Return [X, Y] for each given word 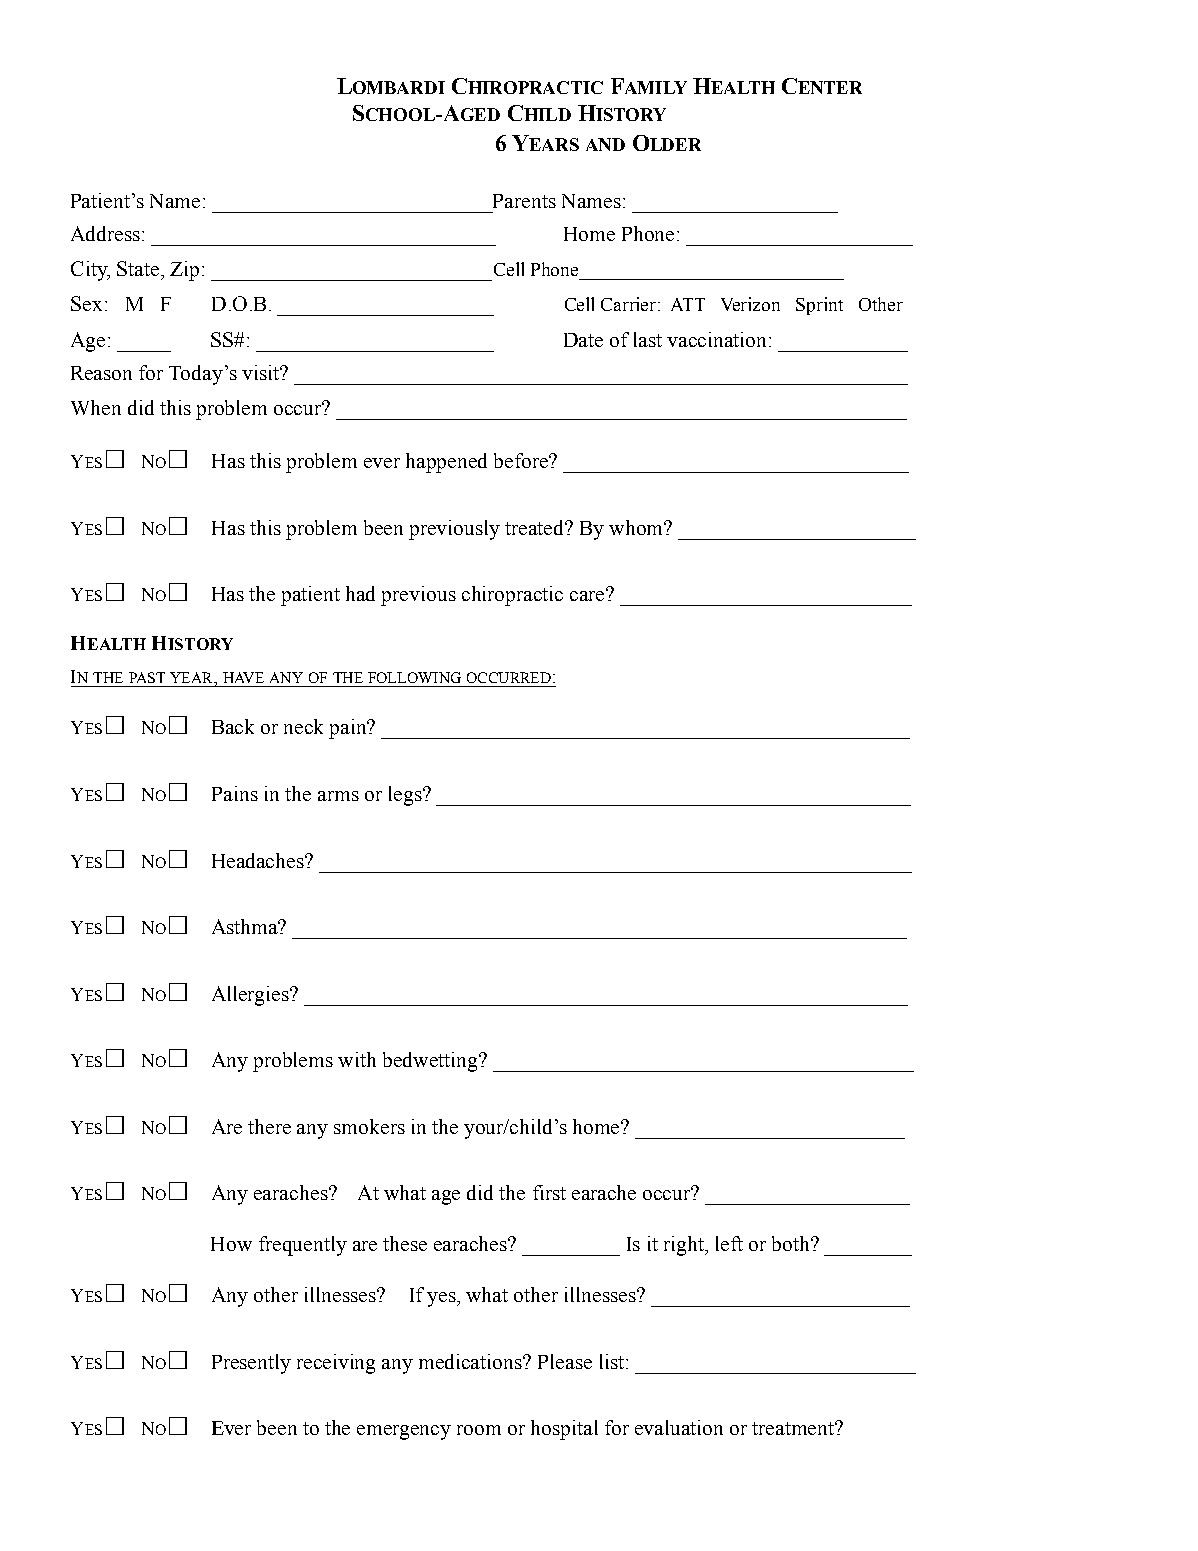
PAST [147, 677]
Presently [251, 1364]
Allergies [252, 996]
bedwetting [432, 1062]
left [729, 1243]
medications [472, 1361]
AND [605, 144]
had [360, 593]
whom [637, 527]
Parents [524, 201]
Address [107, 233]
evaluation [679, 1427]
